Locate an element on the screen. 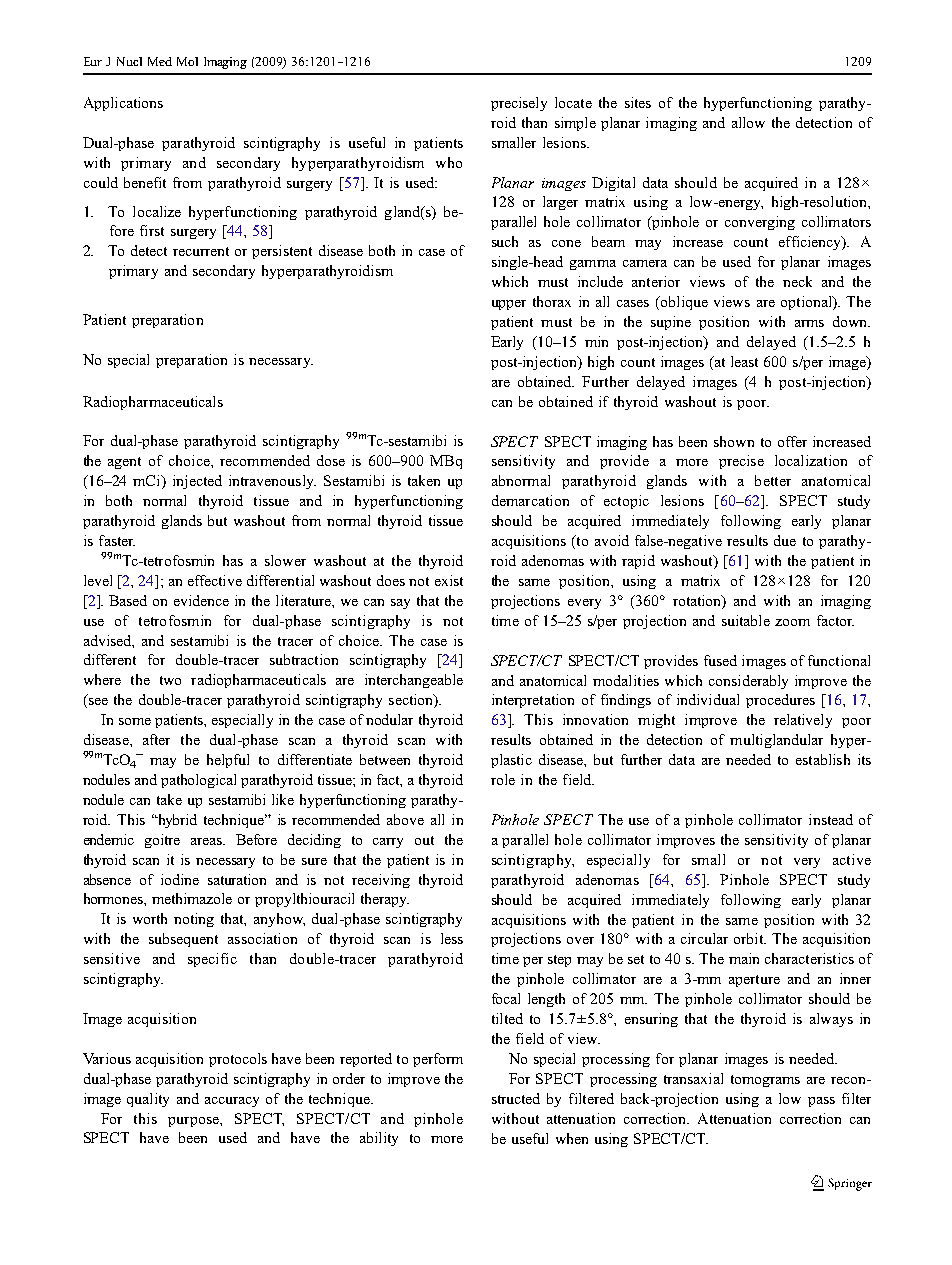 The width and height of the screenshot is (952, 1265). demarcation is located at coordinates (530, 500).
